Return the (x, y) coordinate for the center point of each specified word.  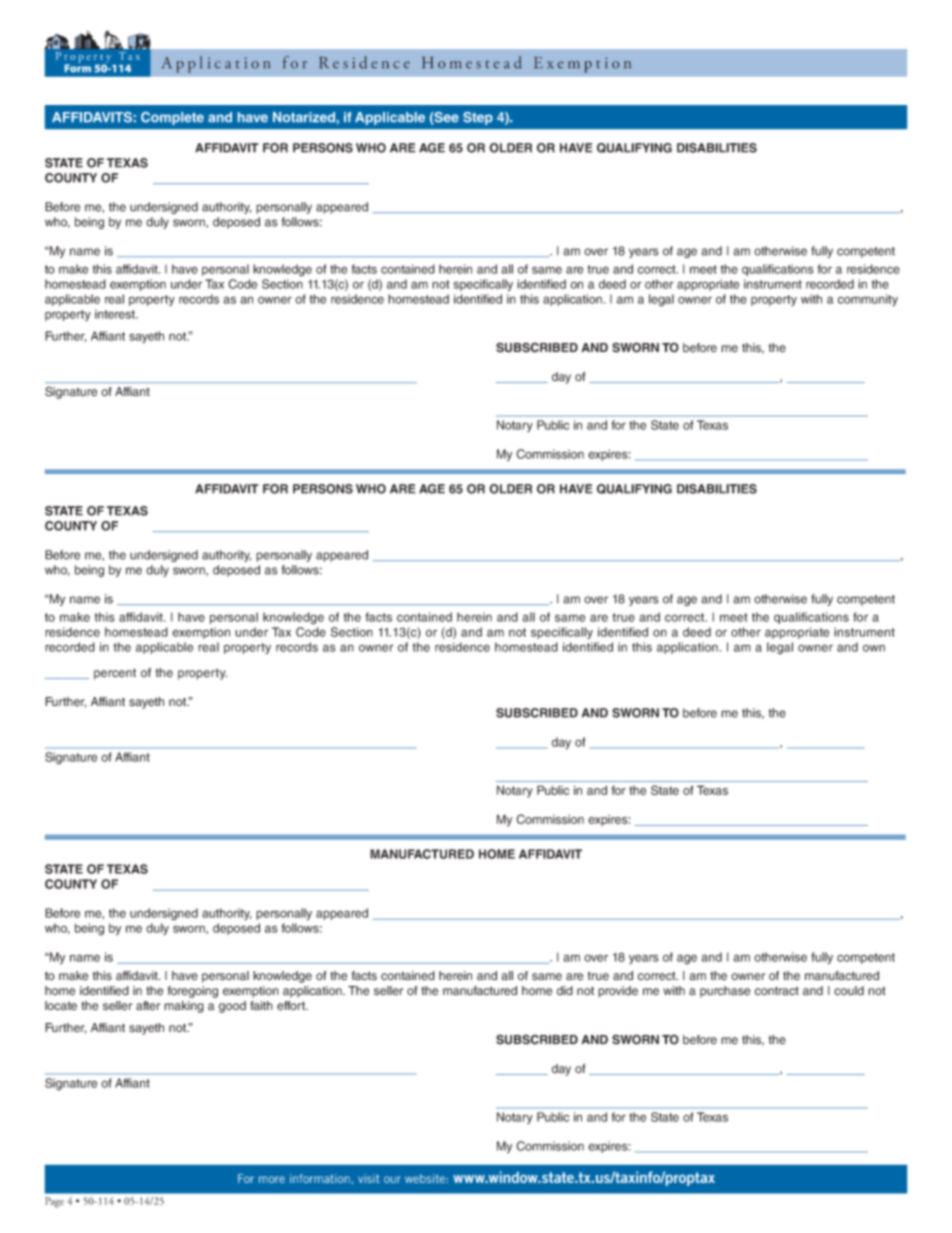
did (565, 990)
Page (54, 1202)
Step (478, 118)
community (868, 300)
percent (115, 674)
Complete (172, 118)
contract (777, 991)
